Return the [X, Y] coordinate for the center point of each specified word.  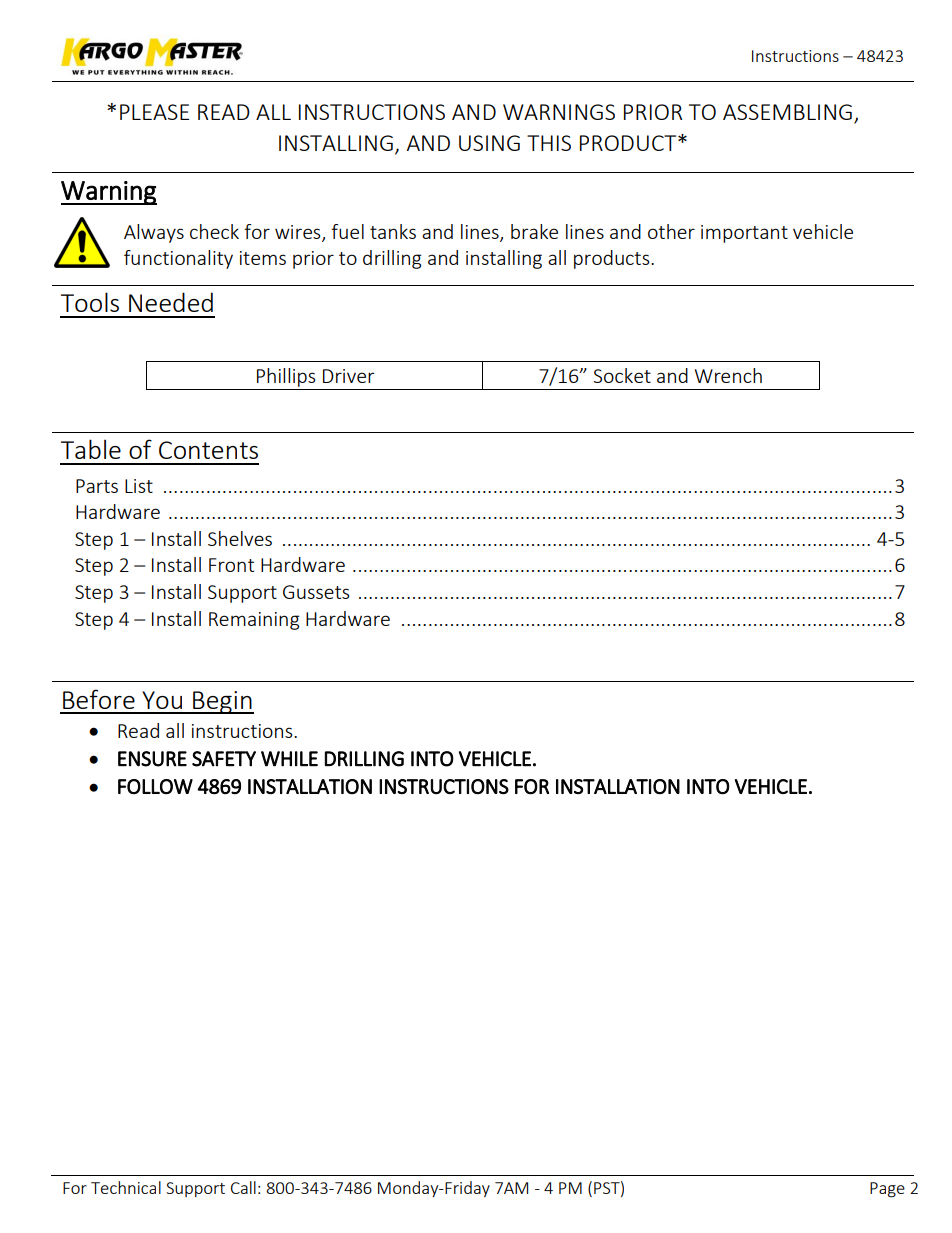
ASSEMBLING [787, 112]
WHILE [289, 759]
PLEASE [154, 112]
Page [887, 1190]
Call [243, 1187]
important [744, 234]
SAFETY [224, 759]
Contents [208, 450]
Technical [126, 1187]
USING [489, 143]
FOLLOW [155, 786]
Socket [622, 375]
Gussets [316, 592]
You [162, 700]
